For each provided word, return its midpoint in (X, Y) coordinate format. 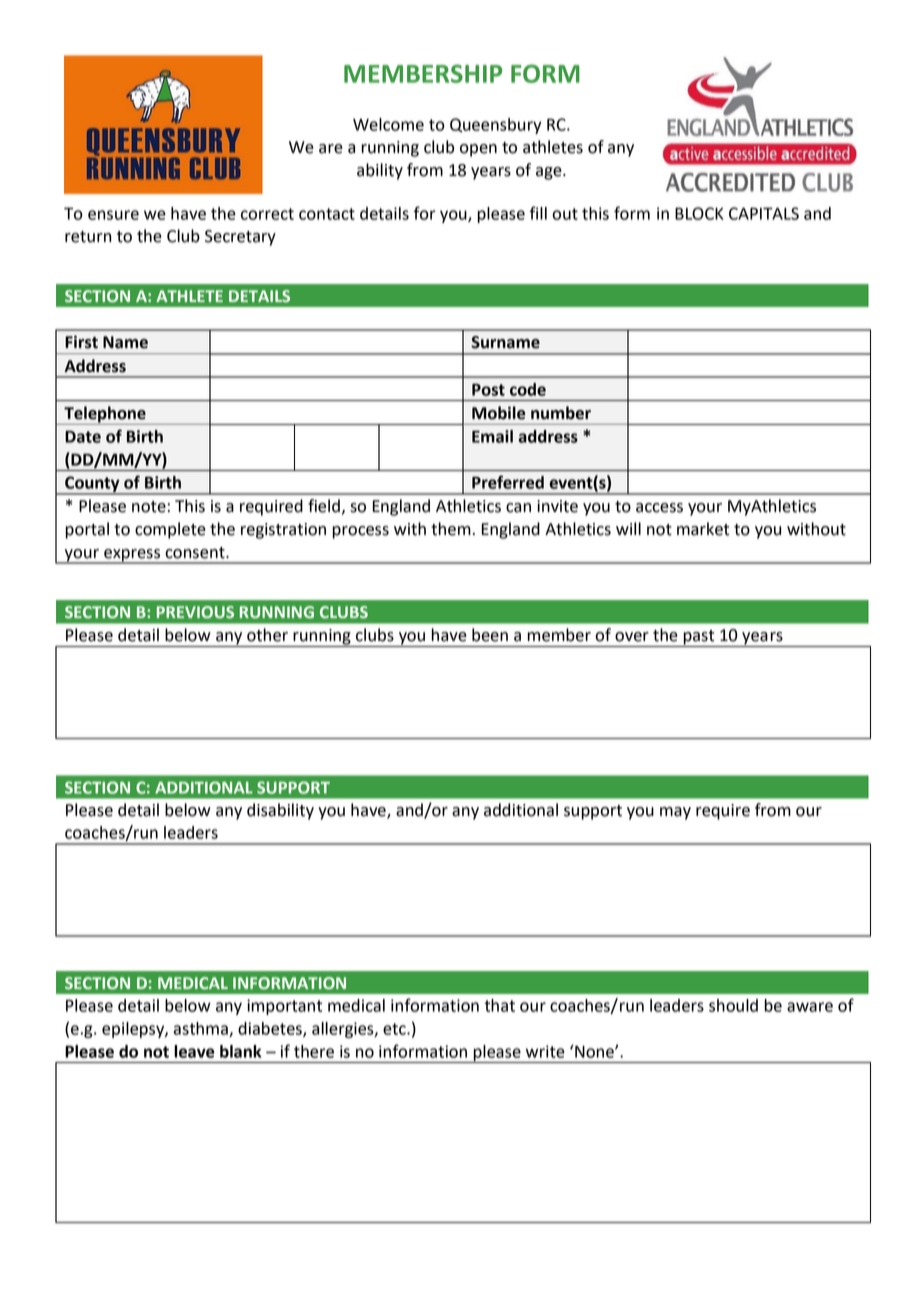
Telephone (105, 415)
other (267, 635)
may (675, 813)
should (733, 1005)
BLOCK (699, 213)
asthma (201, 1029)
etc (395, 1029)
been (490, 635)
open (478, 150)
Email (492, 436)
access (659, 508)
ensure (113, 215)
